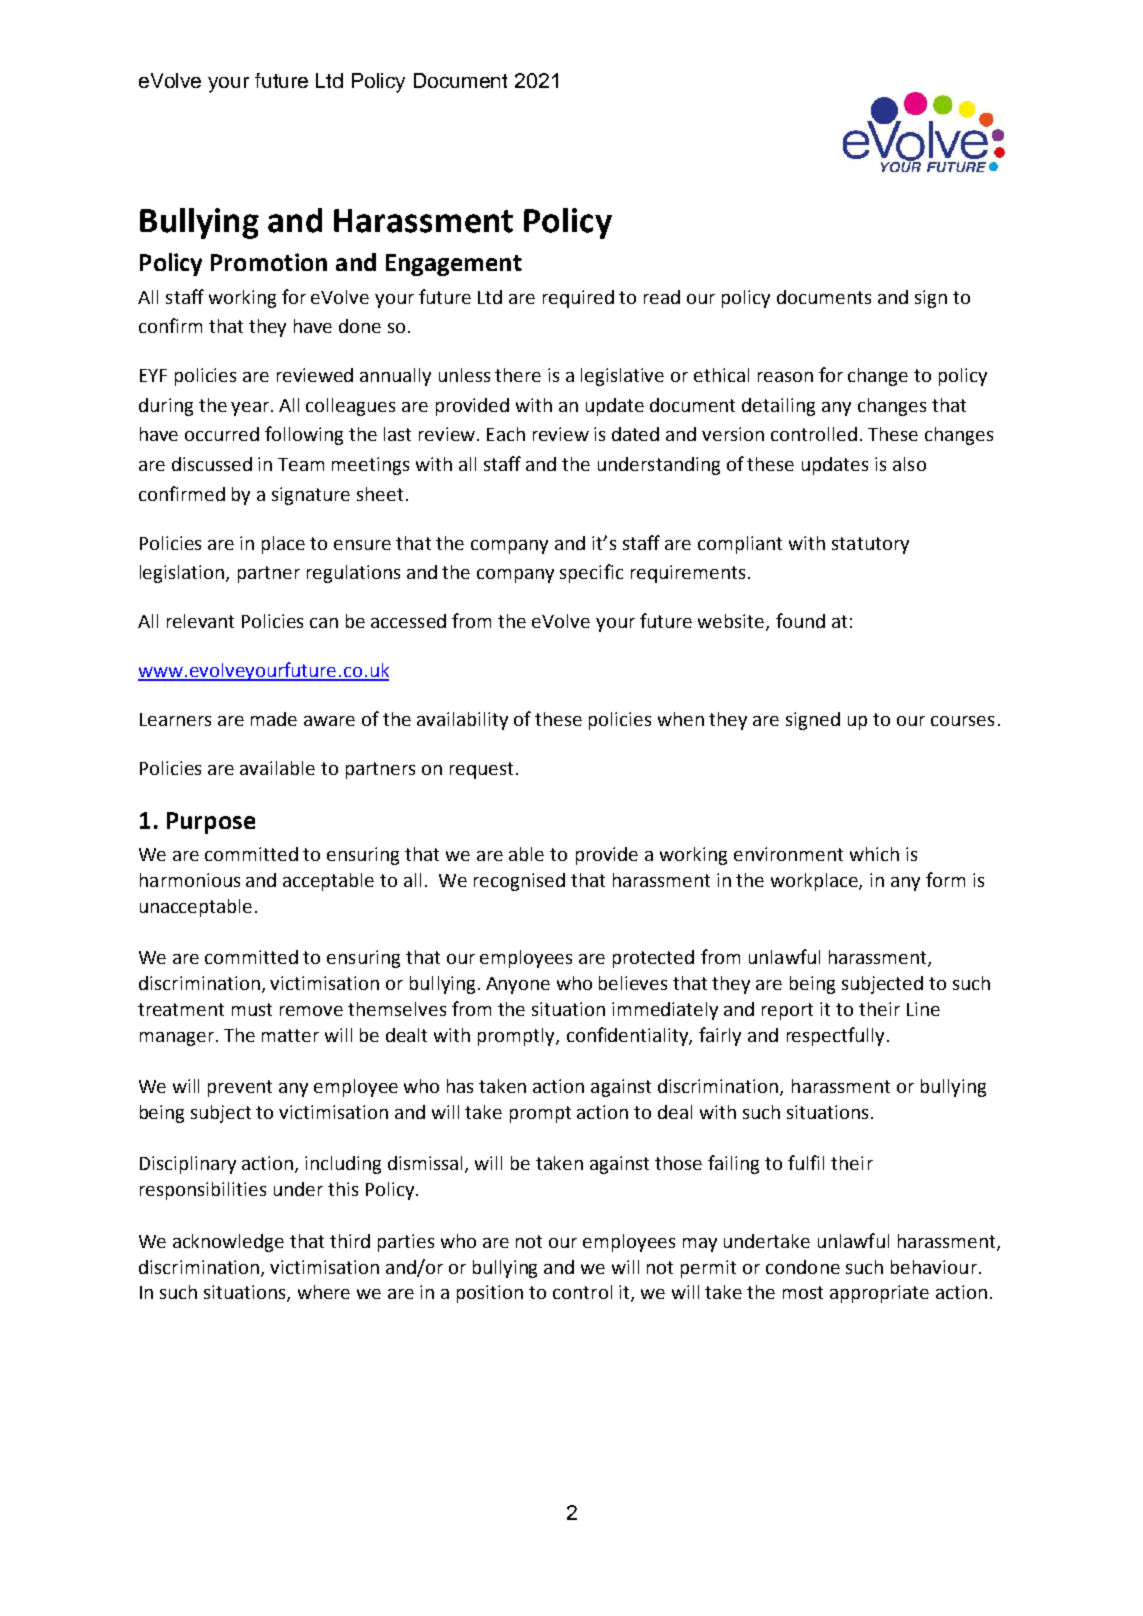 This image has height=1616, width=1143. I want to click on Promotion, so click(269, 262).
